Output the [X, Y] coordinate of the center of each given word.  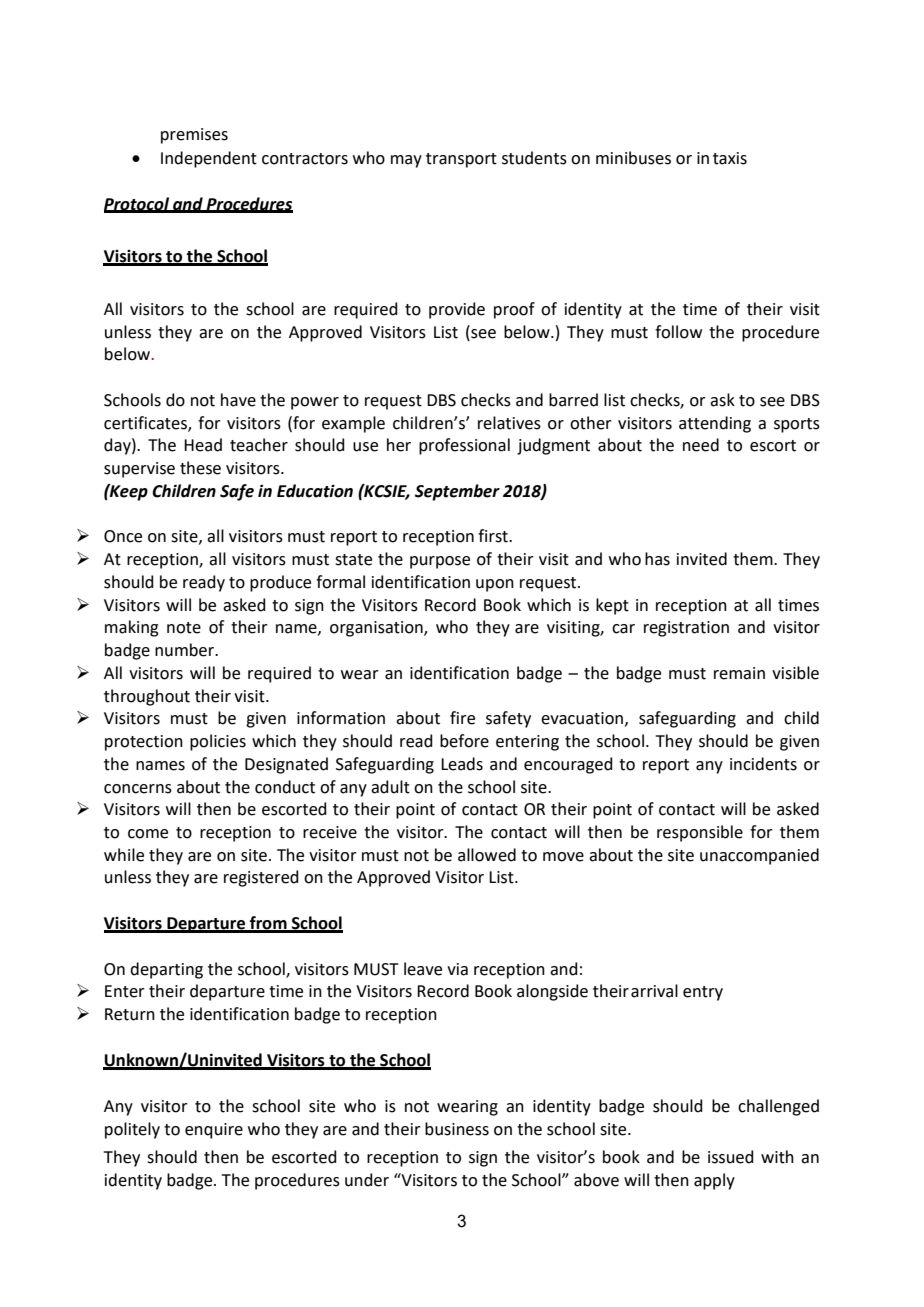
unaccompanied [759, 856]
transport [461, 160]
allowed [487, 855]
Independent [209, 159]
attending [715, 424]
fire [462, 718]
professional [464, 446]
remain [739, 673]
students [534, 158]
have [238, 400]
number [186, 650]
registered [261, 878]
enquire [214, 1131]
